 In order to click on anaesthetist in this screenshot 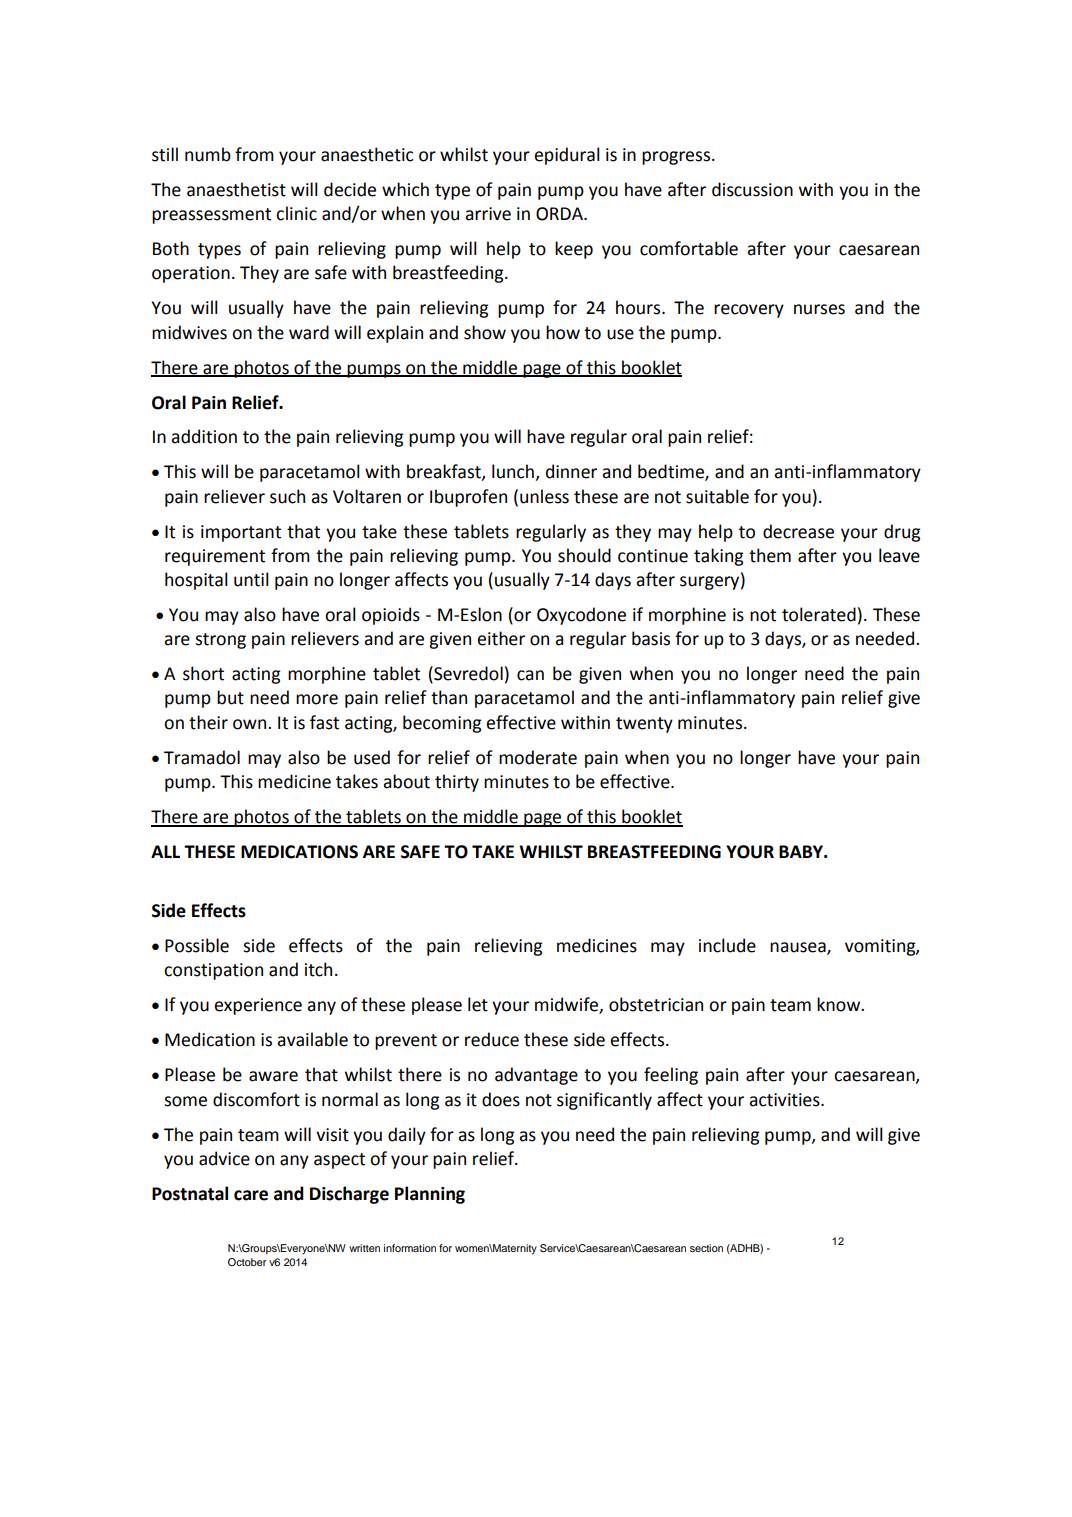, I will do `click(236, 189)`.
